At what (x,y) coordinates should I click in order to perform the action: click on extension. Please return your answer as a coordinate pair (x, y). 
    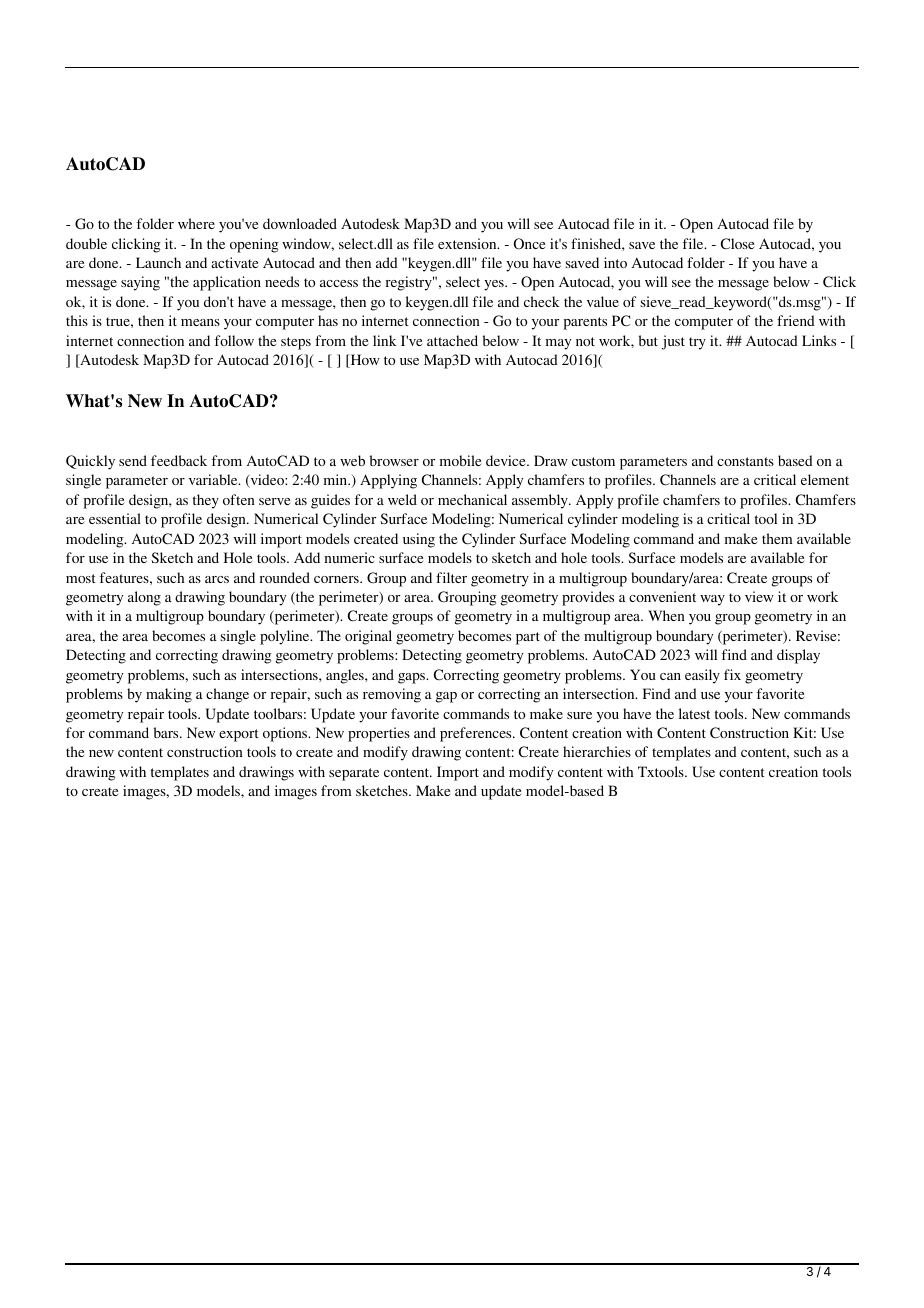
    Looking at the image, I should click on (468, 243).
